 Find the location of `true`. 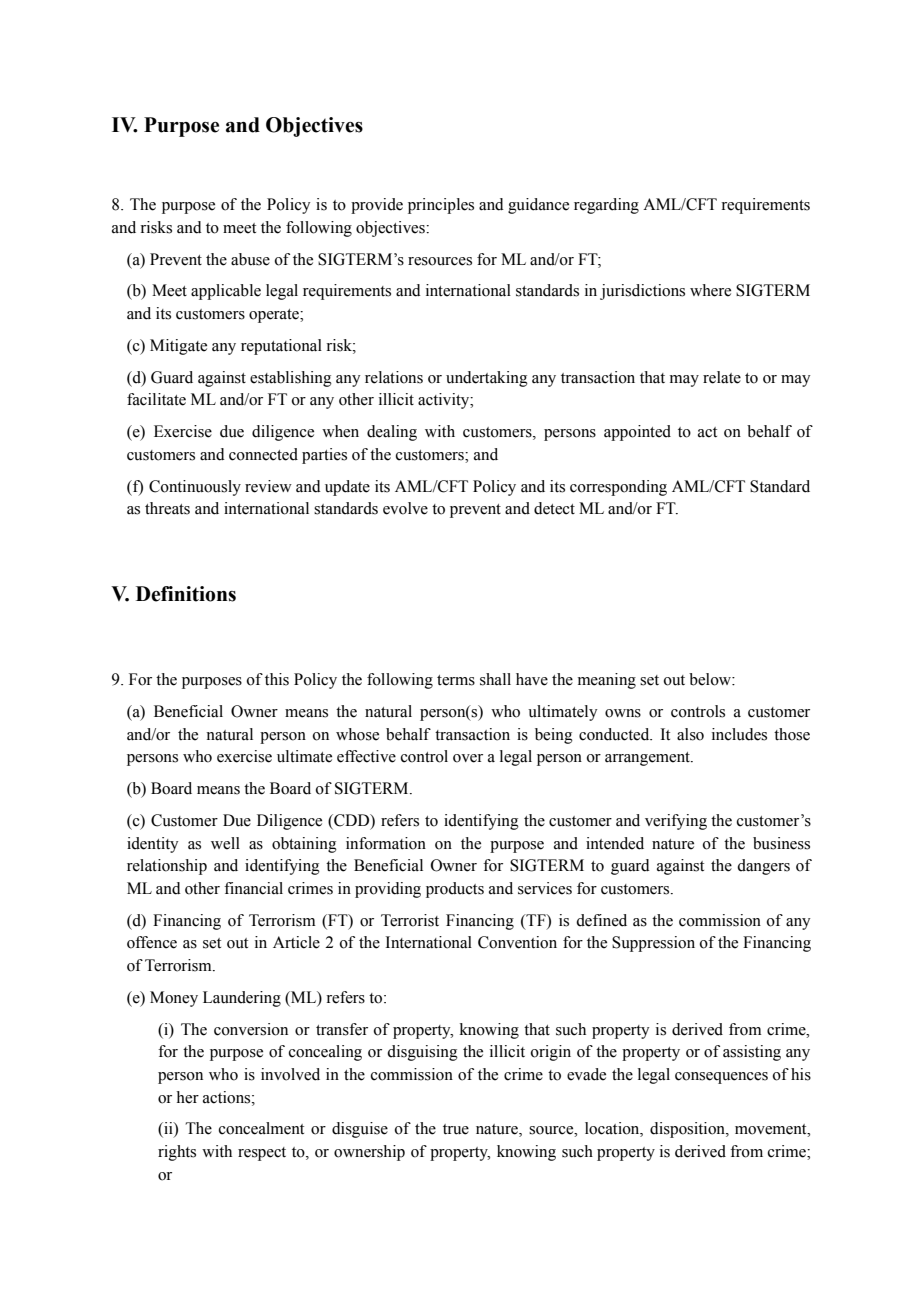

true is located at coordinates (456, 1129).
